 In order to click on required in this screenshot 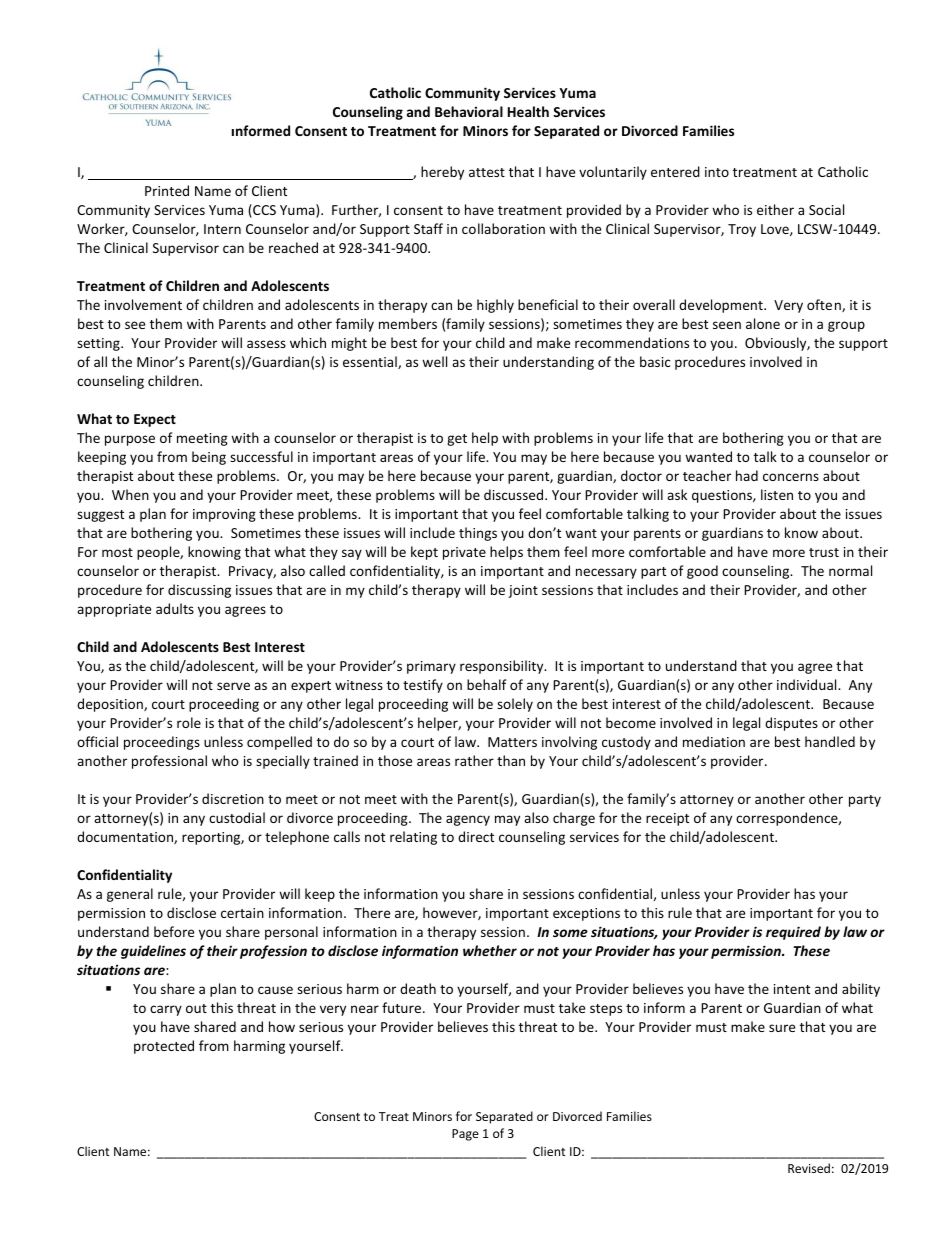, I will do `click(793, 933)`.
